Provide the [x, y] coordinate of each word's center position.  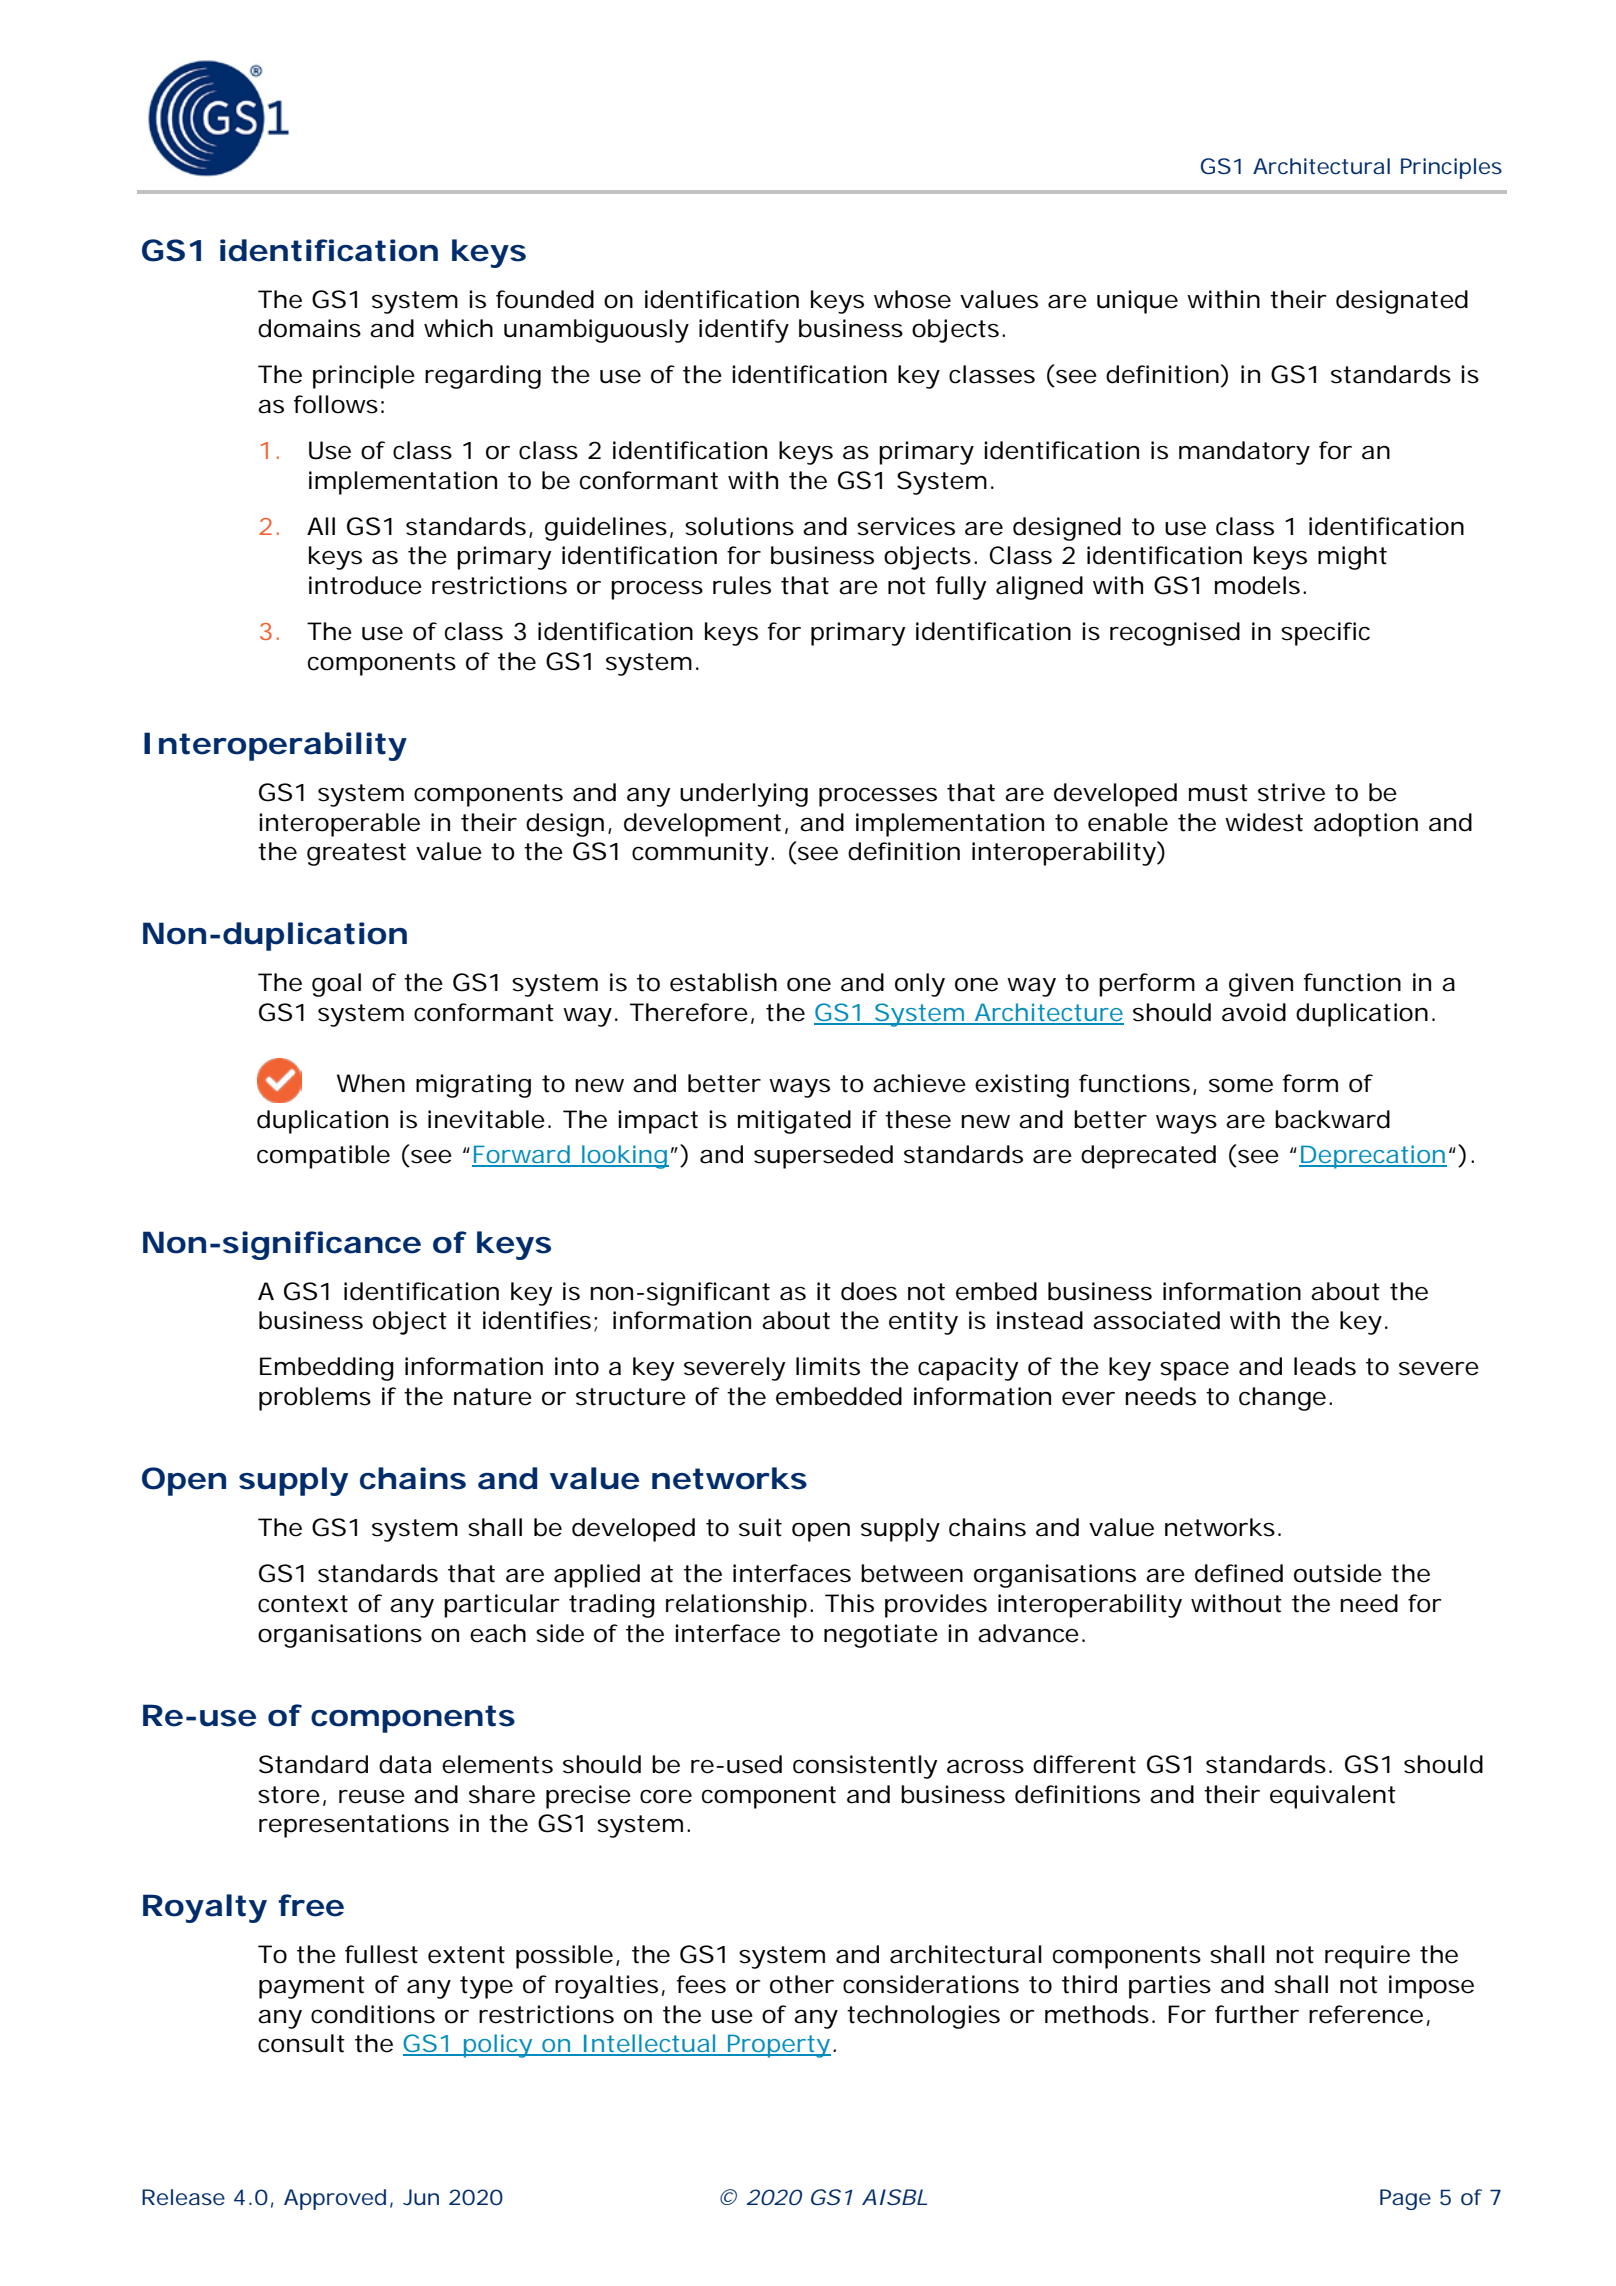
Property [778, 2046]
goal [336, 985]
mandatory [1244, 453]
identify [744, 331]
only [920, 985]
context [303, 1604]
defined [1239, 1573]
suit [760, 1527]
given [1261, 985]
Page [1405, 2199]
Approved [335, 2199]
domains [309, 328]
